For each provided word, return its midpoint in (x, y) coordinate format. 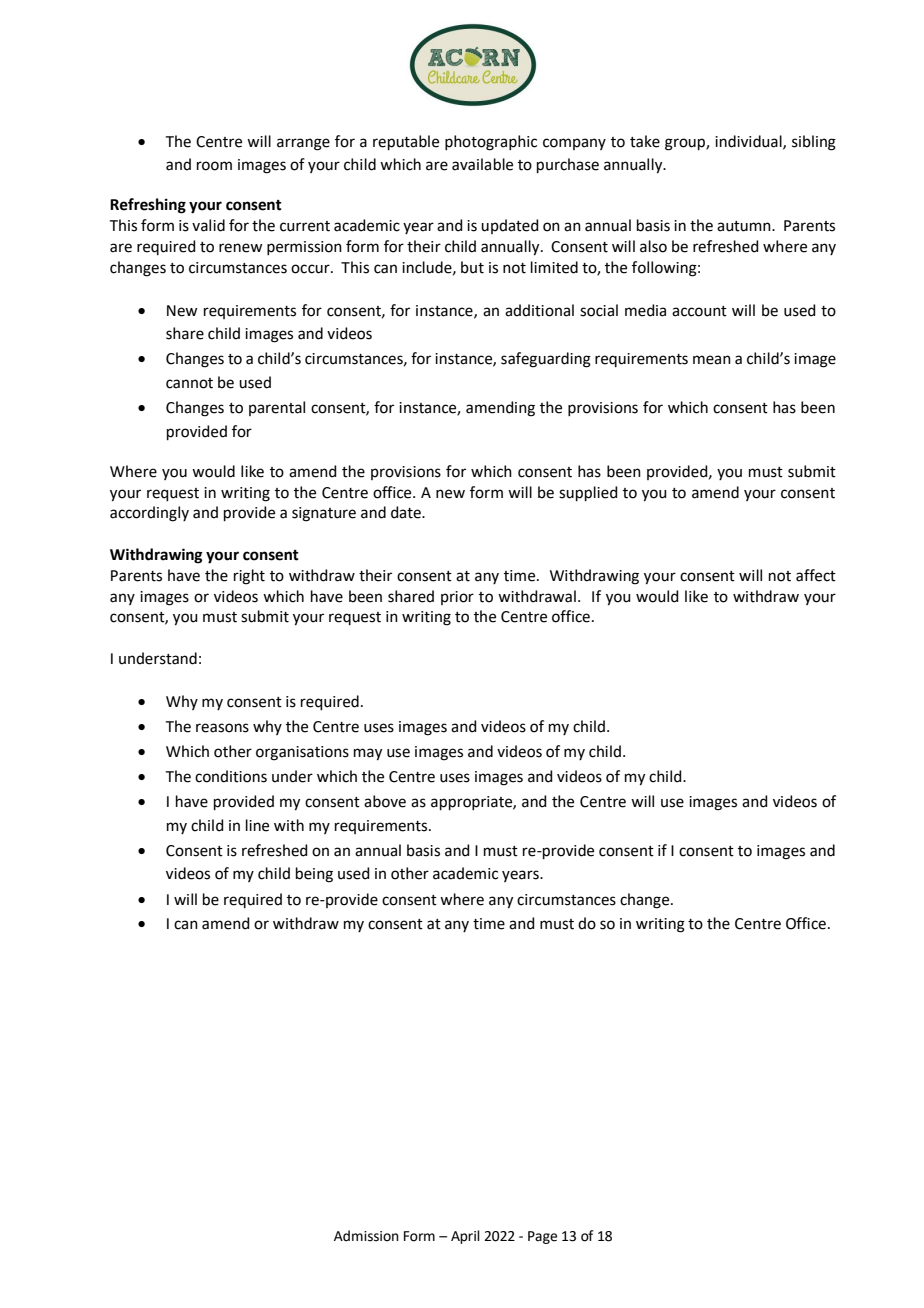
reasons (222, 728)
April (465, 1237)
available (482, 164)
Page (542, 1237)
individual (749, 142)
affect (816, 575)
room (214, 166)
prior (457, 598)
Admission (366, 1236)
